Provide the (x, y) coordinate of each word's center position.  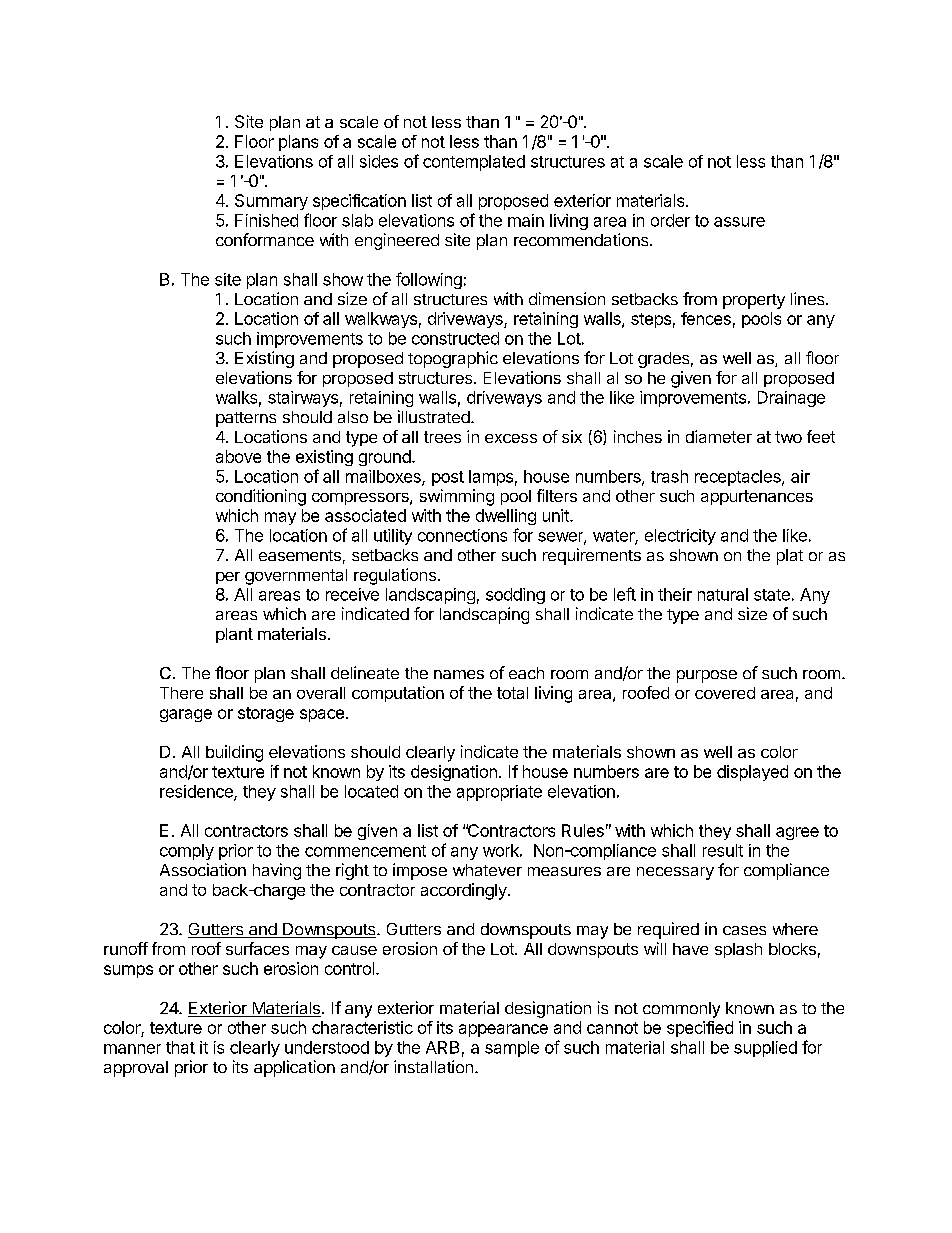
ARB (442, 1047)
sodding (515, 596)
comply (187, 852)
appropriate (499, 793)
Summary (271, 202)
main (526, 220)
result (723, 850)
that (180, 1047)
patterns (246, 419)
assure (739, 222)
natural (723, 594)
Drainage (791, 399)
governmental (296, 577)
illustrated (434, 416)
